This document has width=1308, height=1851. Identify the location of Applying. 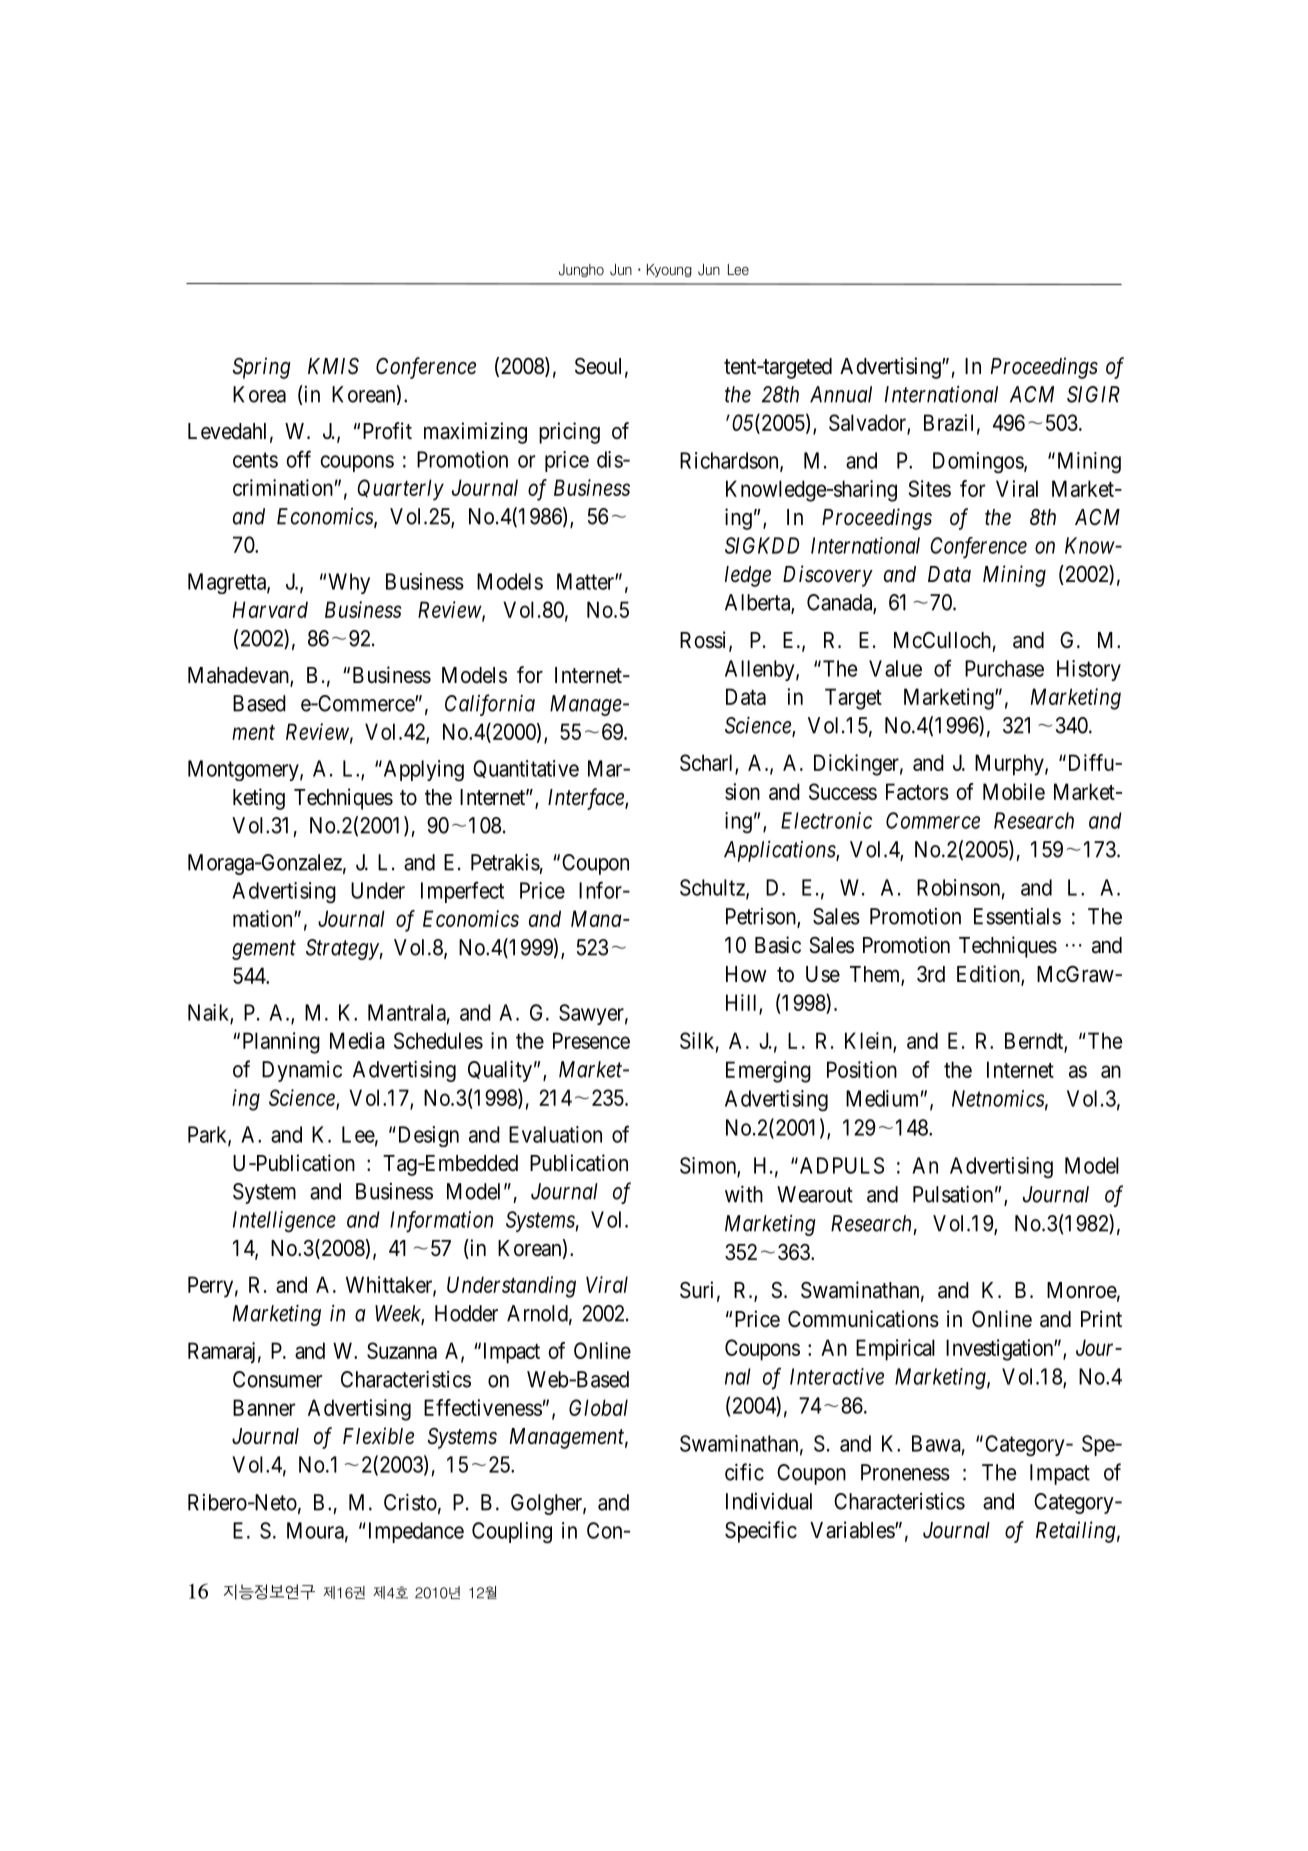
(422, 771).
